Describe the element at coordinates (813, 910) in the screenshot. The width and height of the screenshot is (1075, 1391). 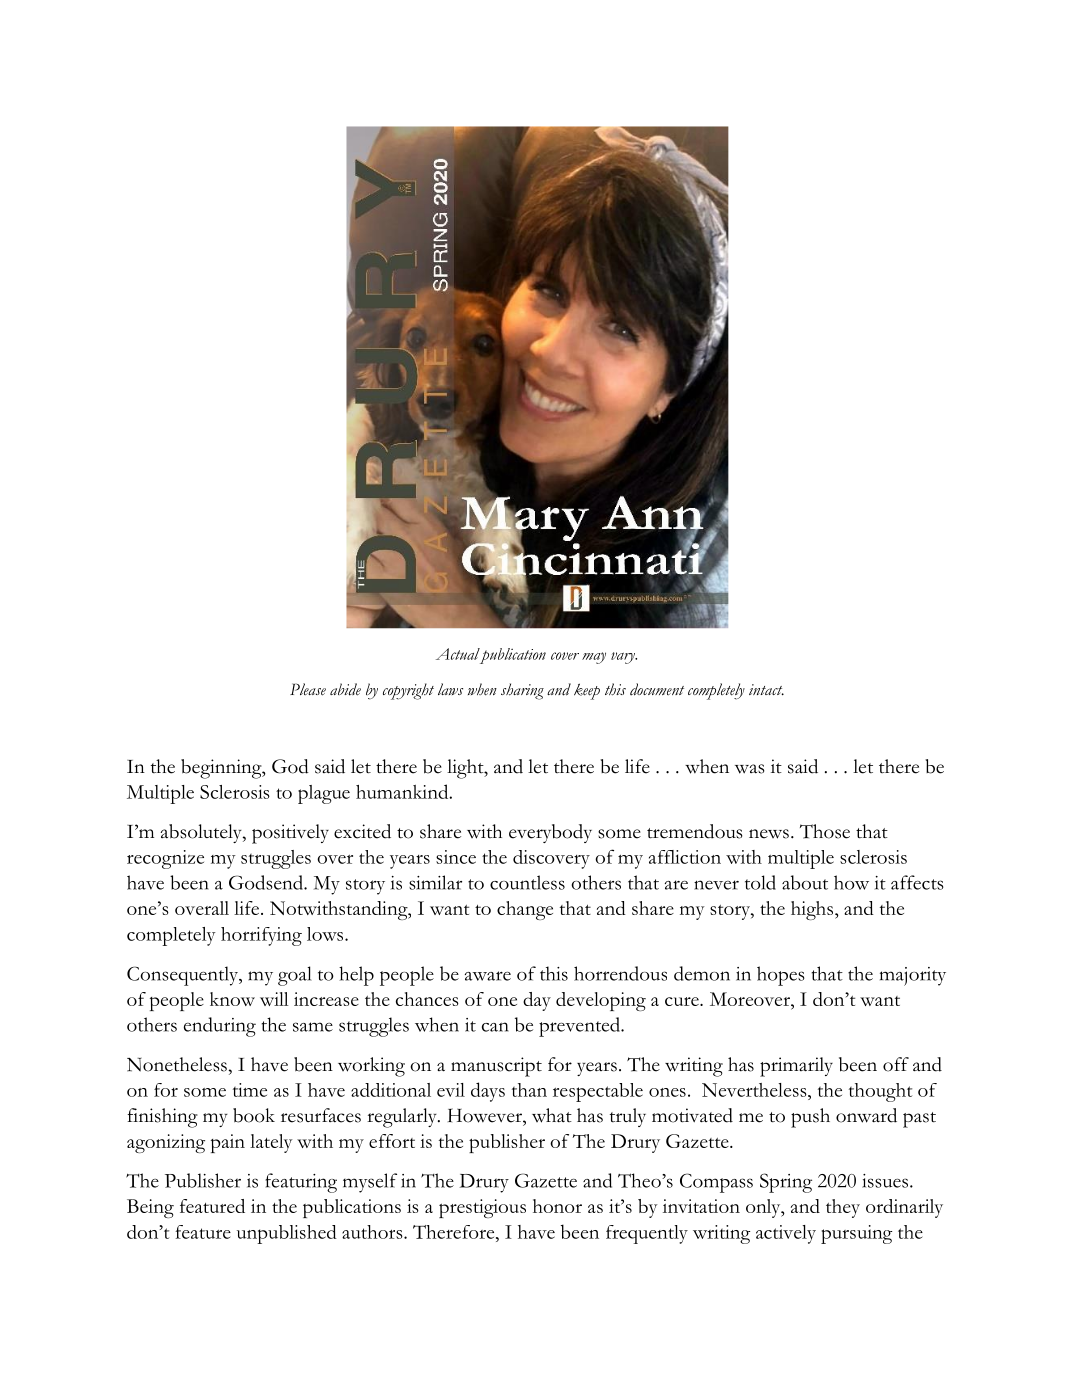
I see `highs` at that location.
